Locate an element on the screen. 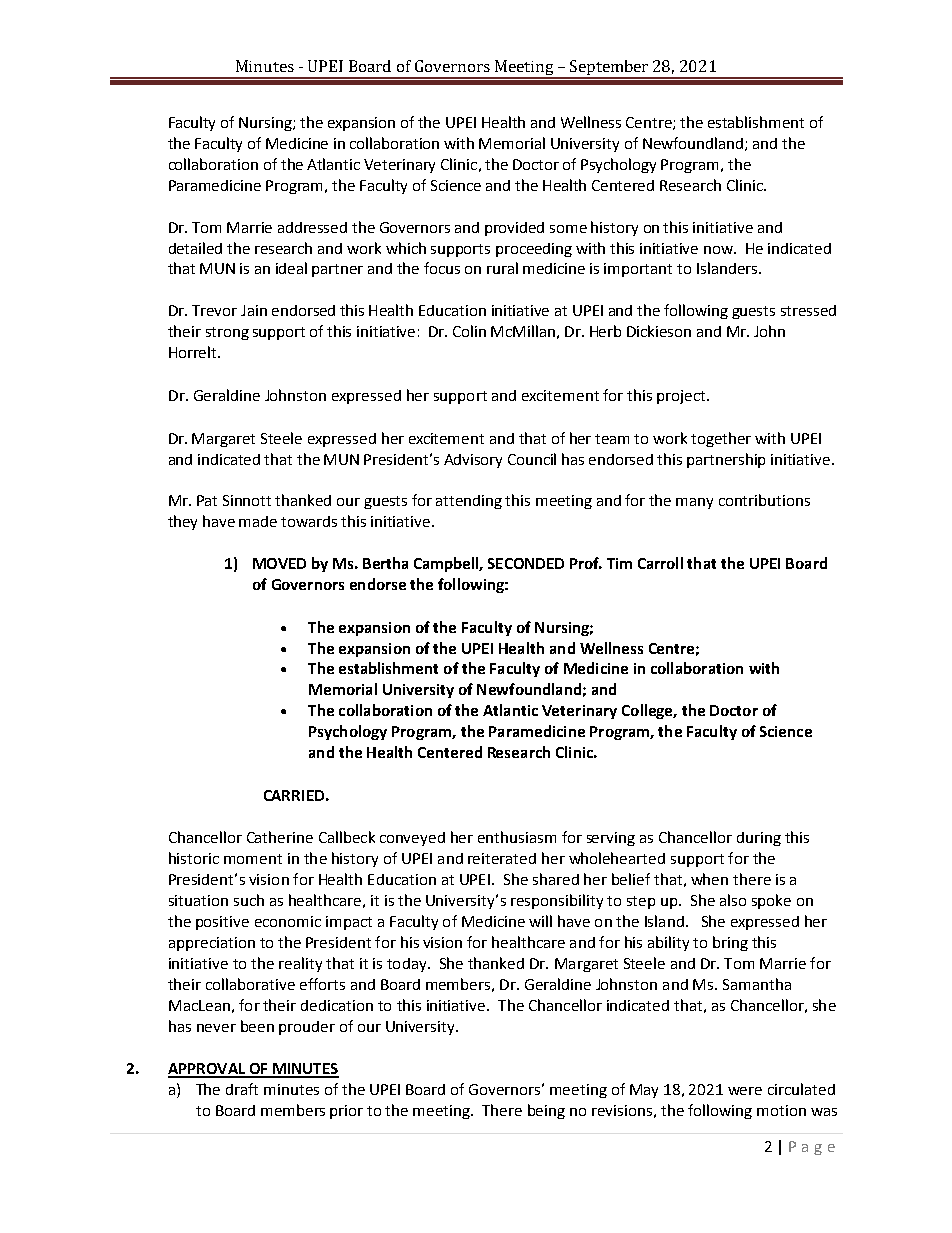  MOVED is located at coordinates (279, 563).
